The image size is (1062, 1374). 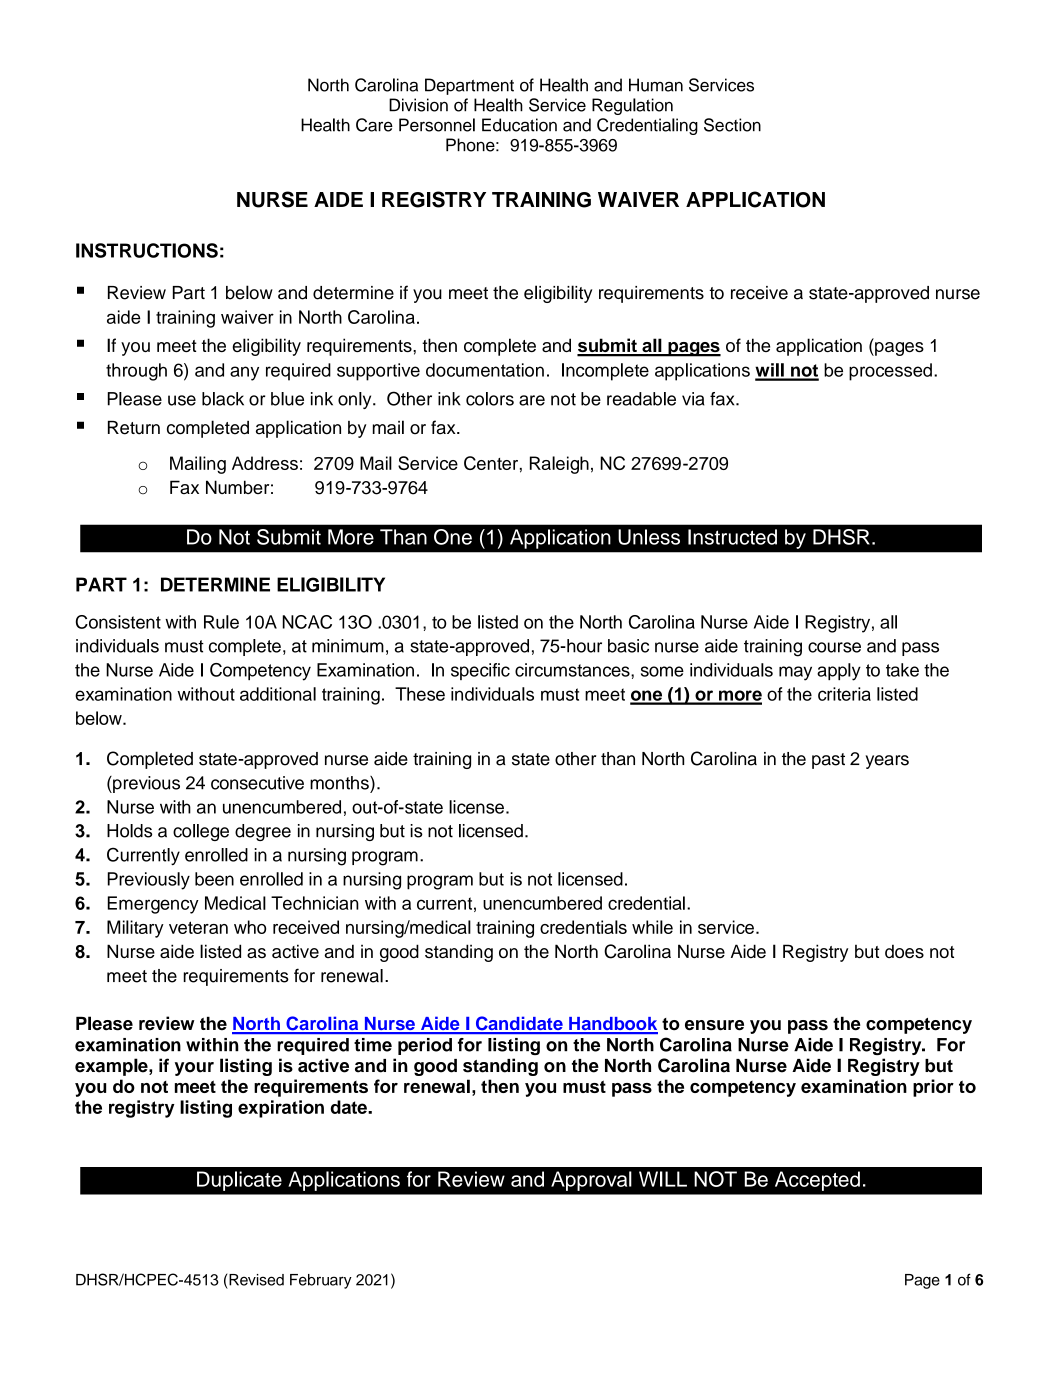 I want to click on Section, so click(x=732, y=125).
